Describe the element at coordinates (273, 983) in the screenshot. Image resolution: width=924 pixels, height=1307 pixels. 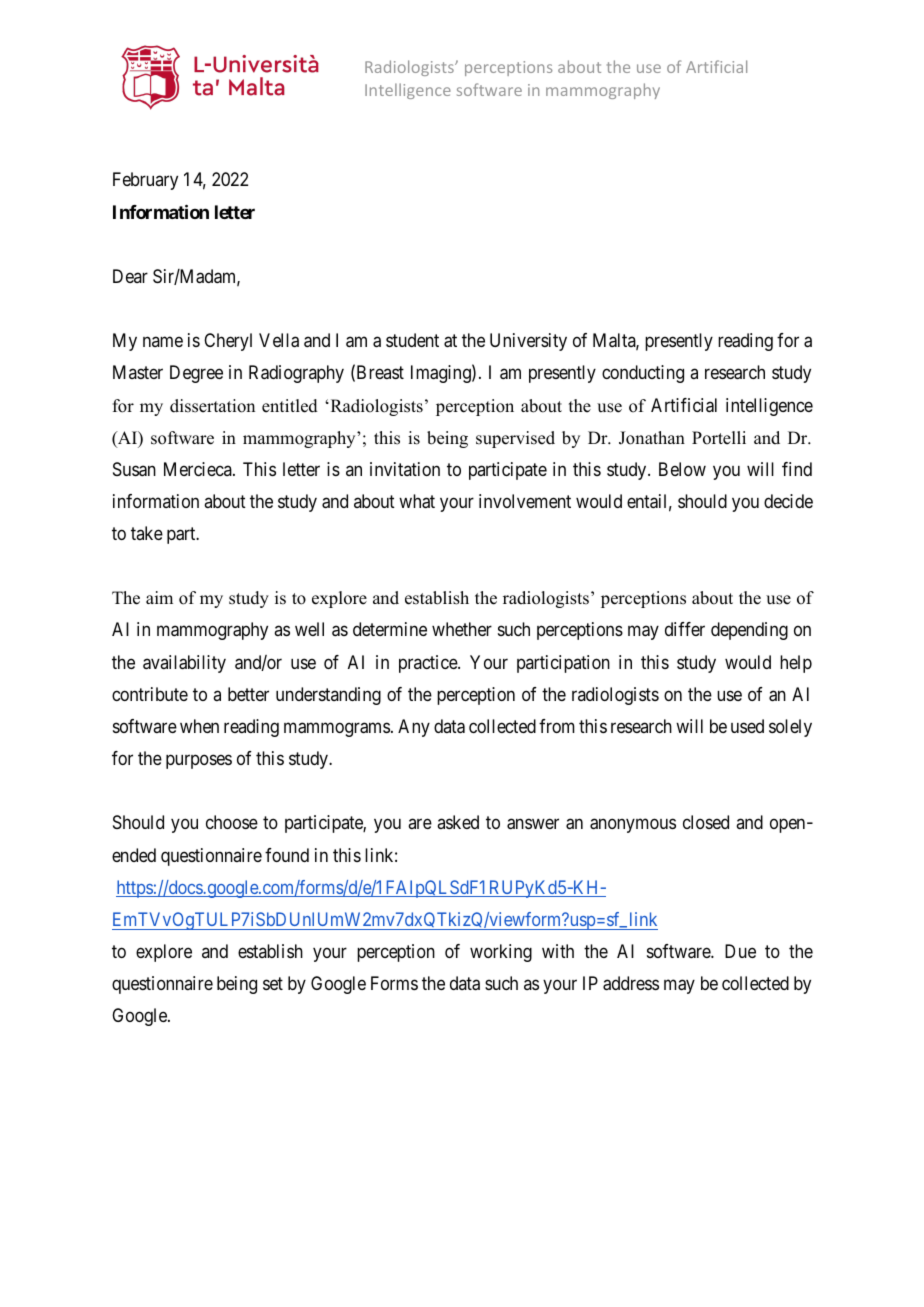
I see `set` at that location.
